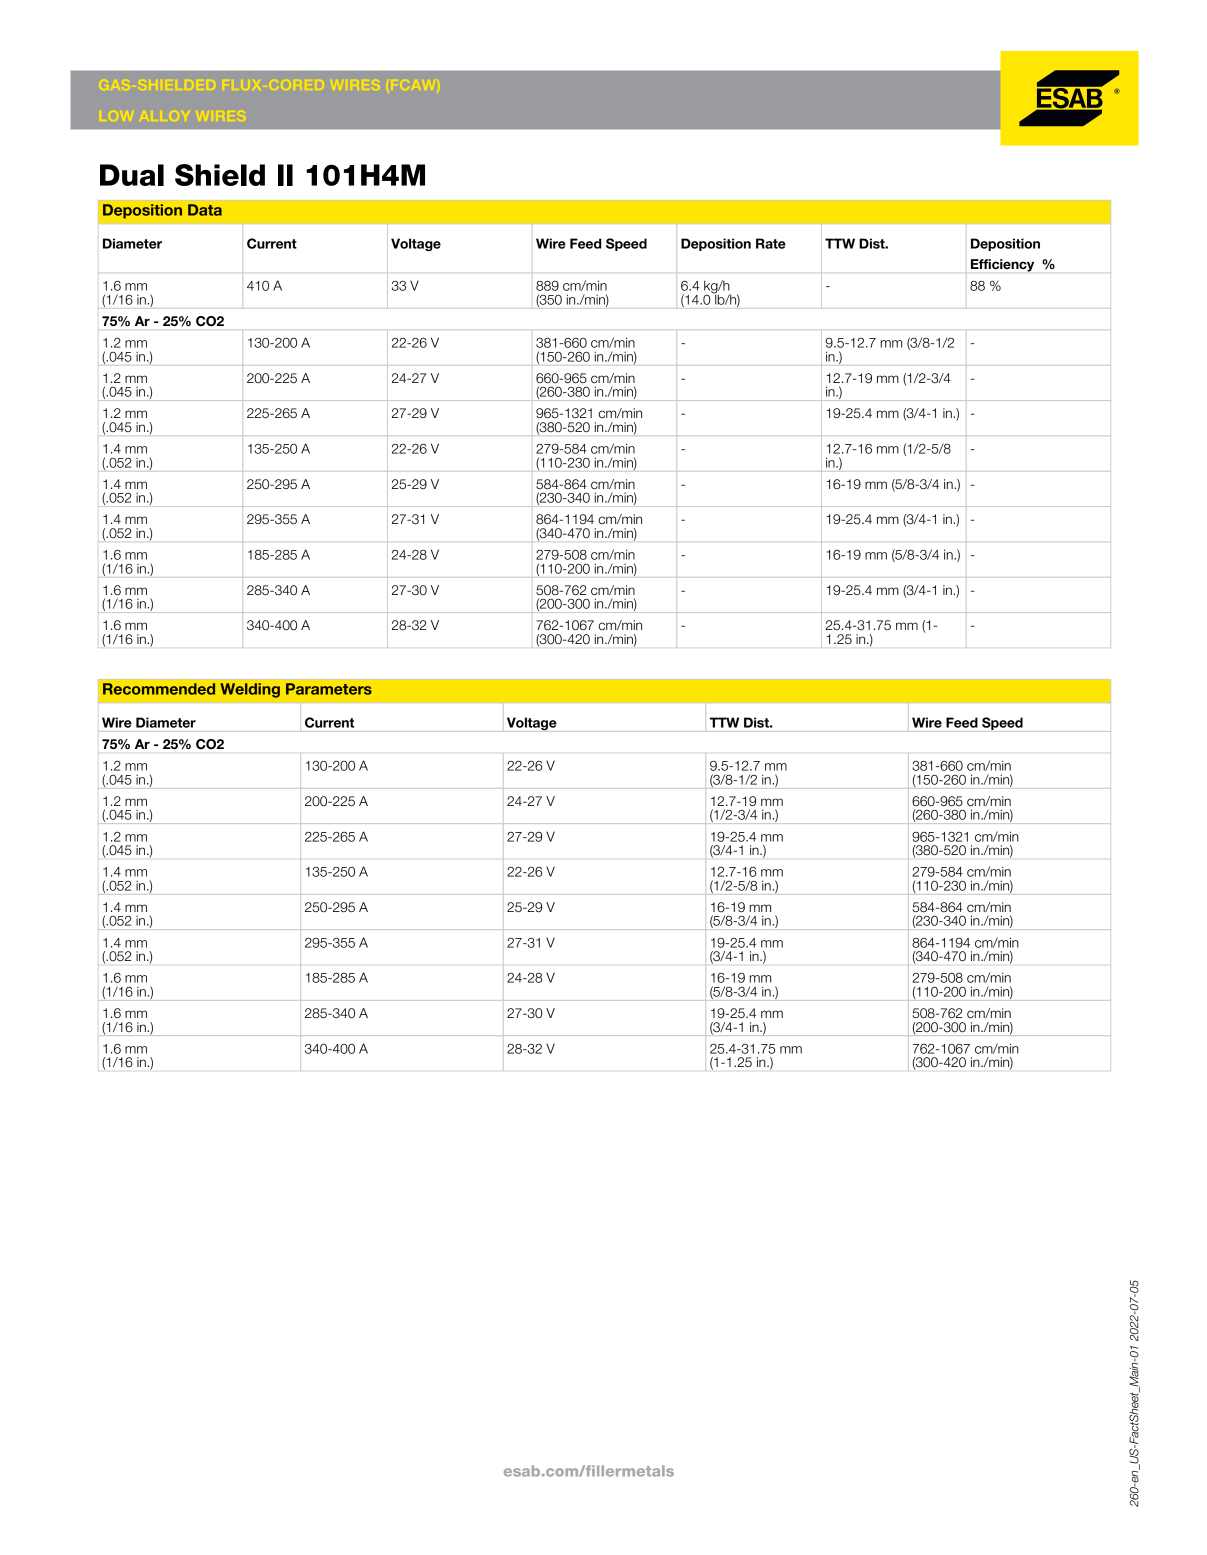  What do you see at coordinates (1002, 265) in the image?
I see `Efficiency` at bounding box center [1002, 265].
